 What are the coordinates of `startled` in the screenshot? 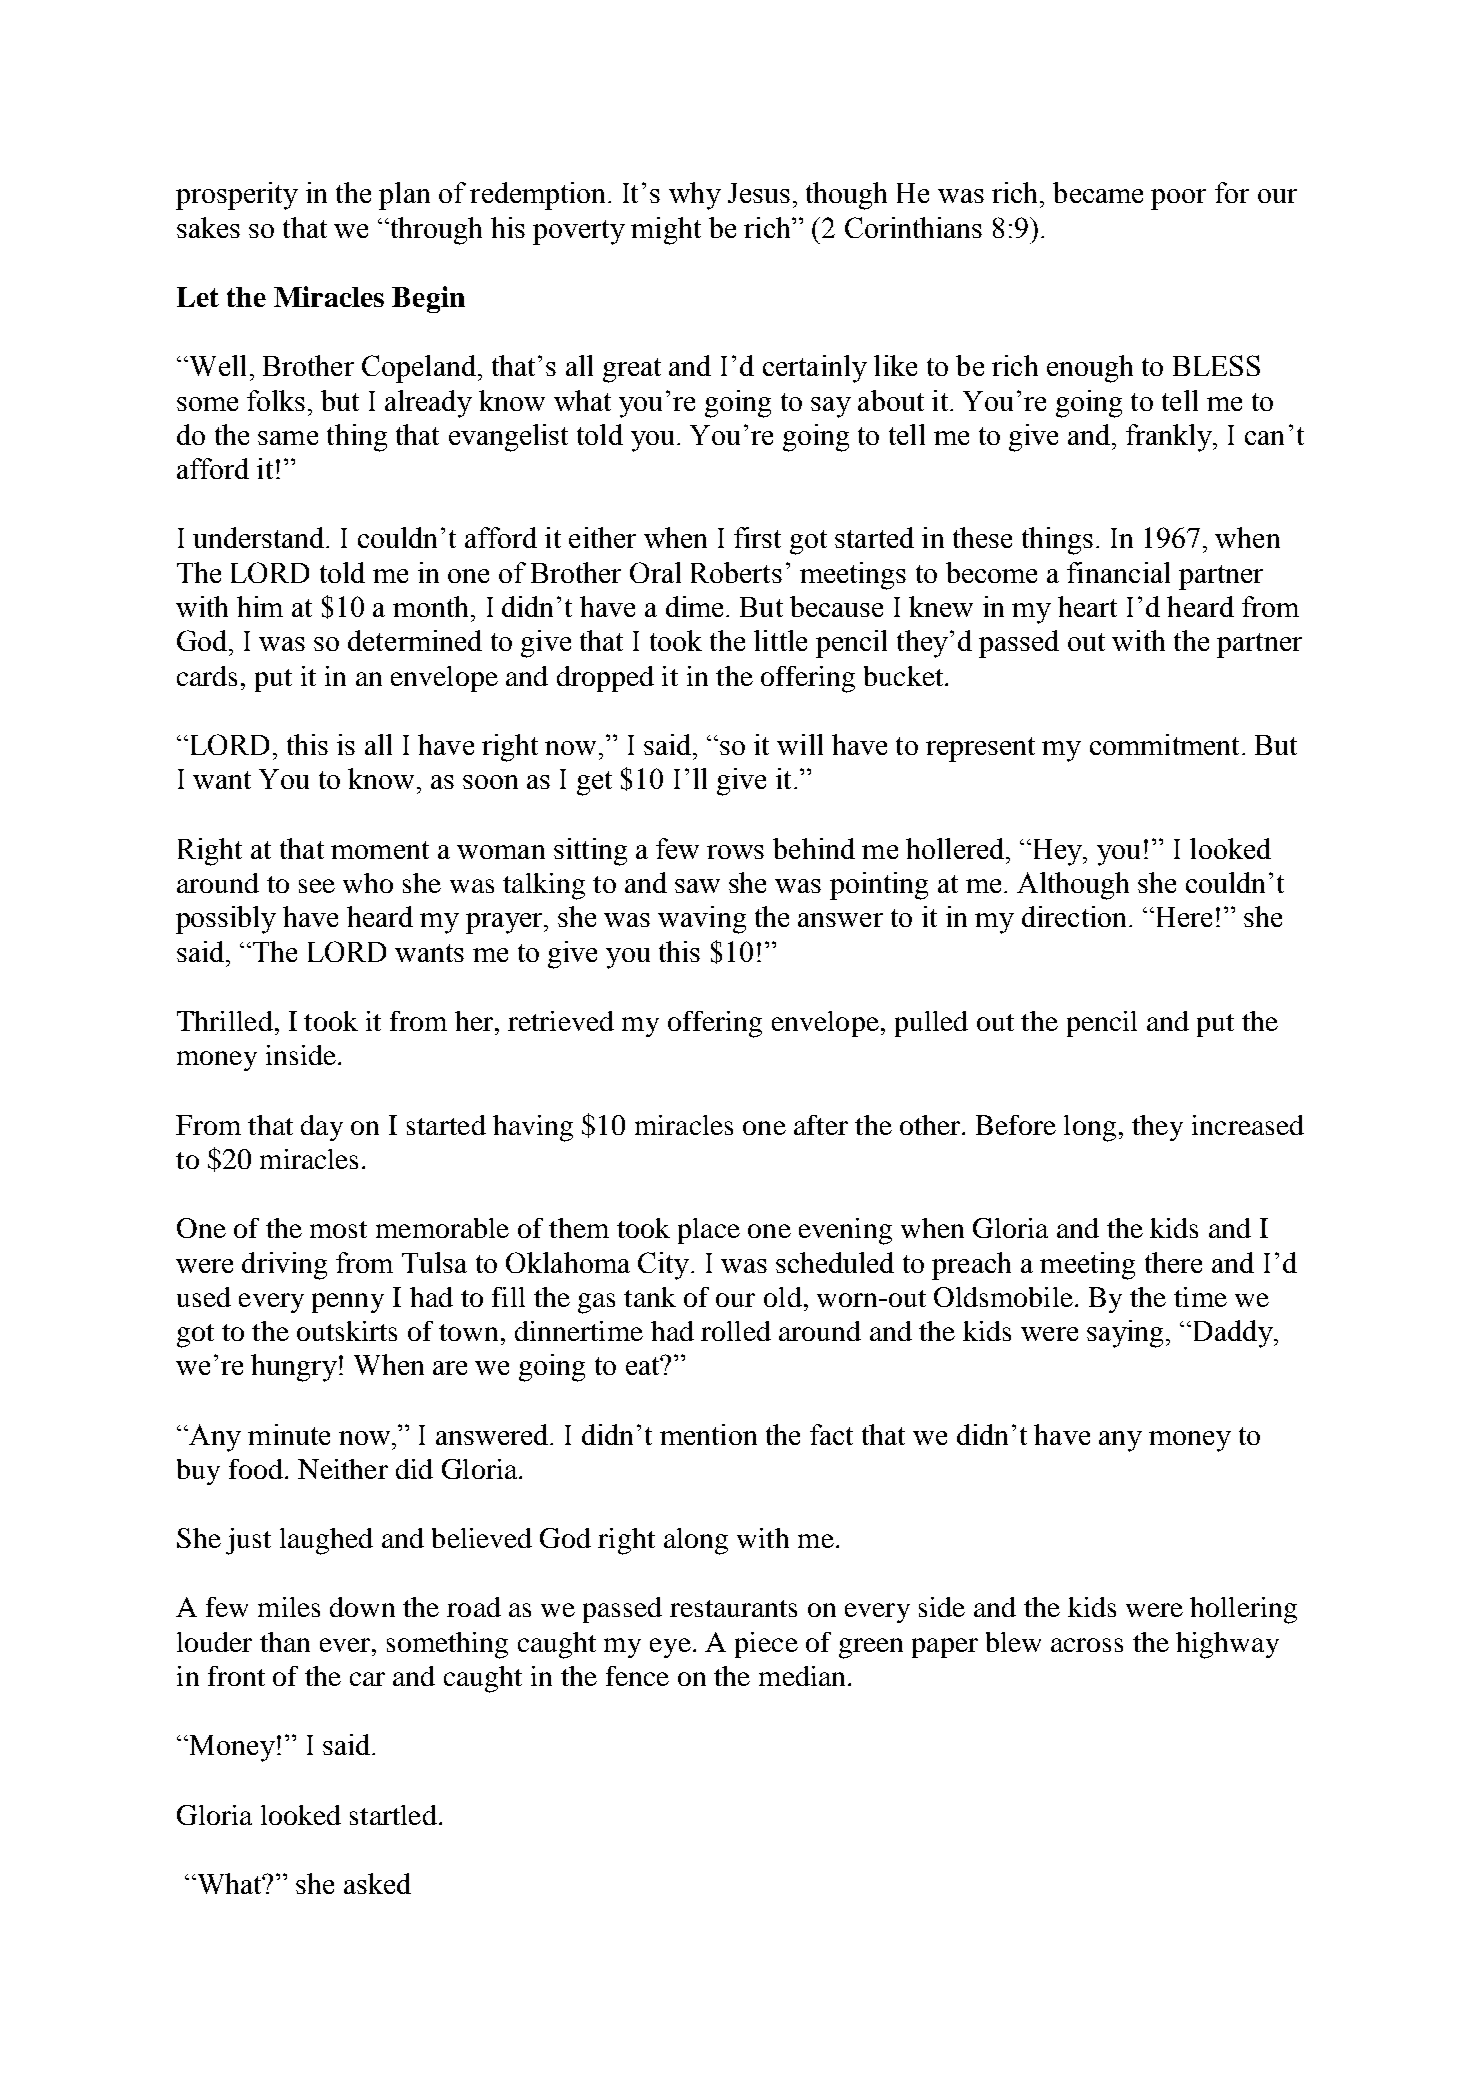 It's located at (393, 1815).
